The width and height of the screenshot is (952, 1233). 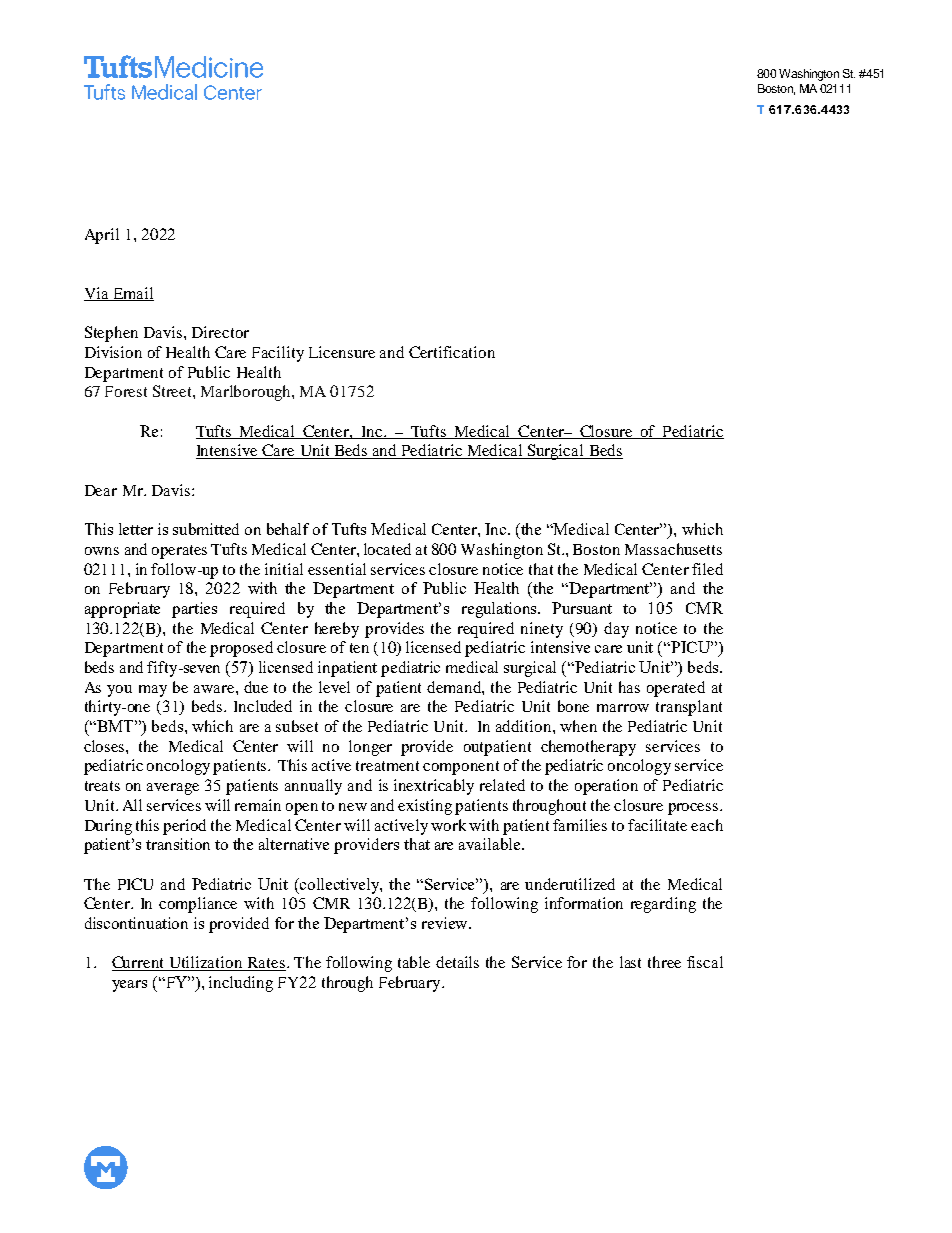 What do you see at coordinates (337, 630) in the screenshot?
I see `hereby` at bounding box center [337, 630].
